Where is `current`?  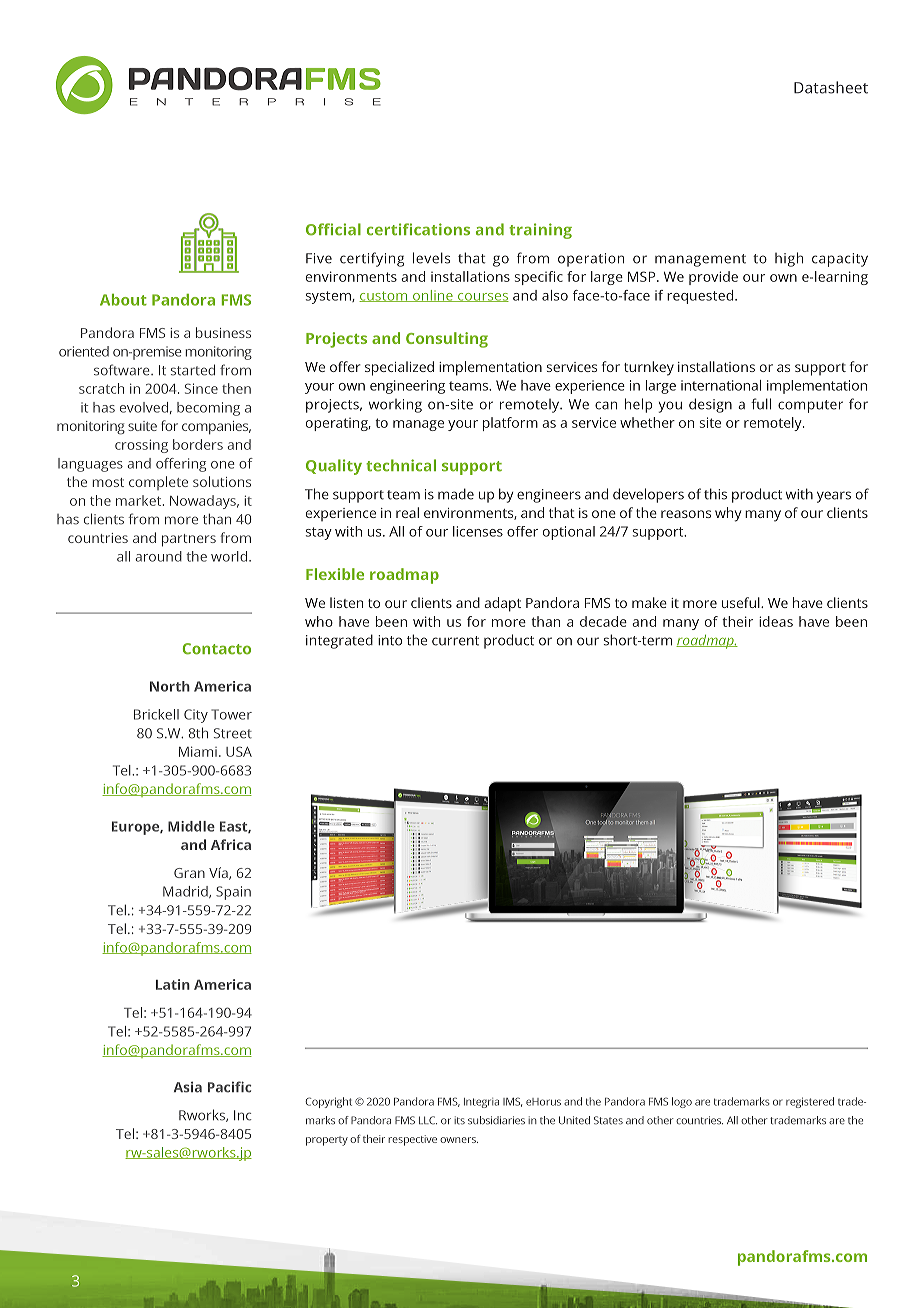
current is located at coordinates (455, 641).
